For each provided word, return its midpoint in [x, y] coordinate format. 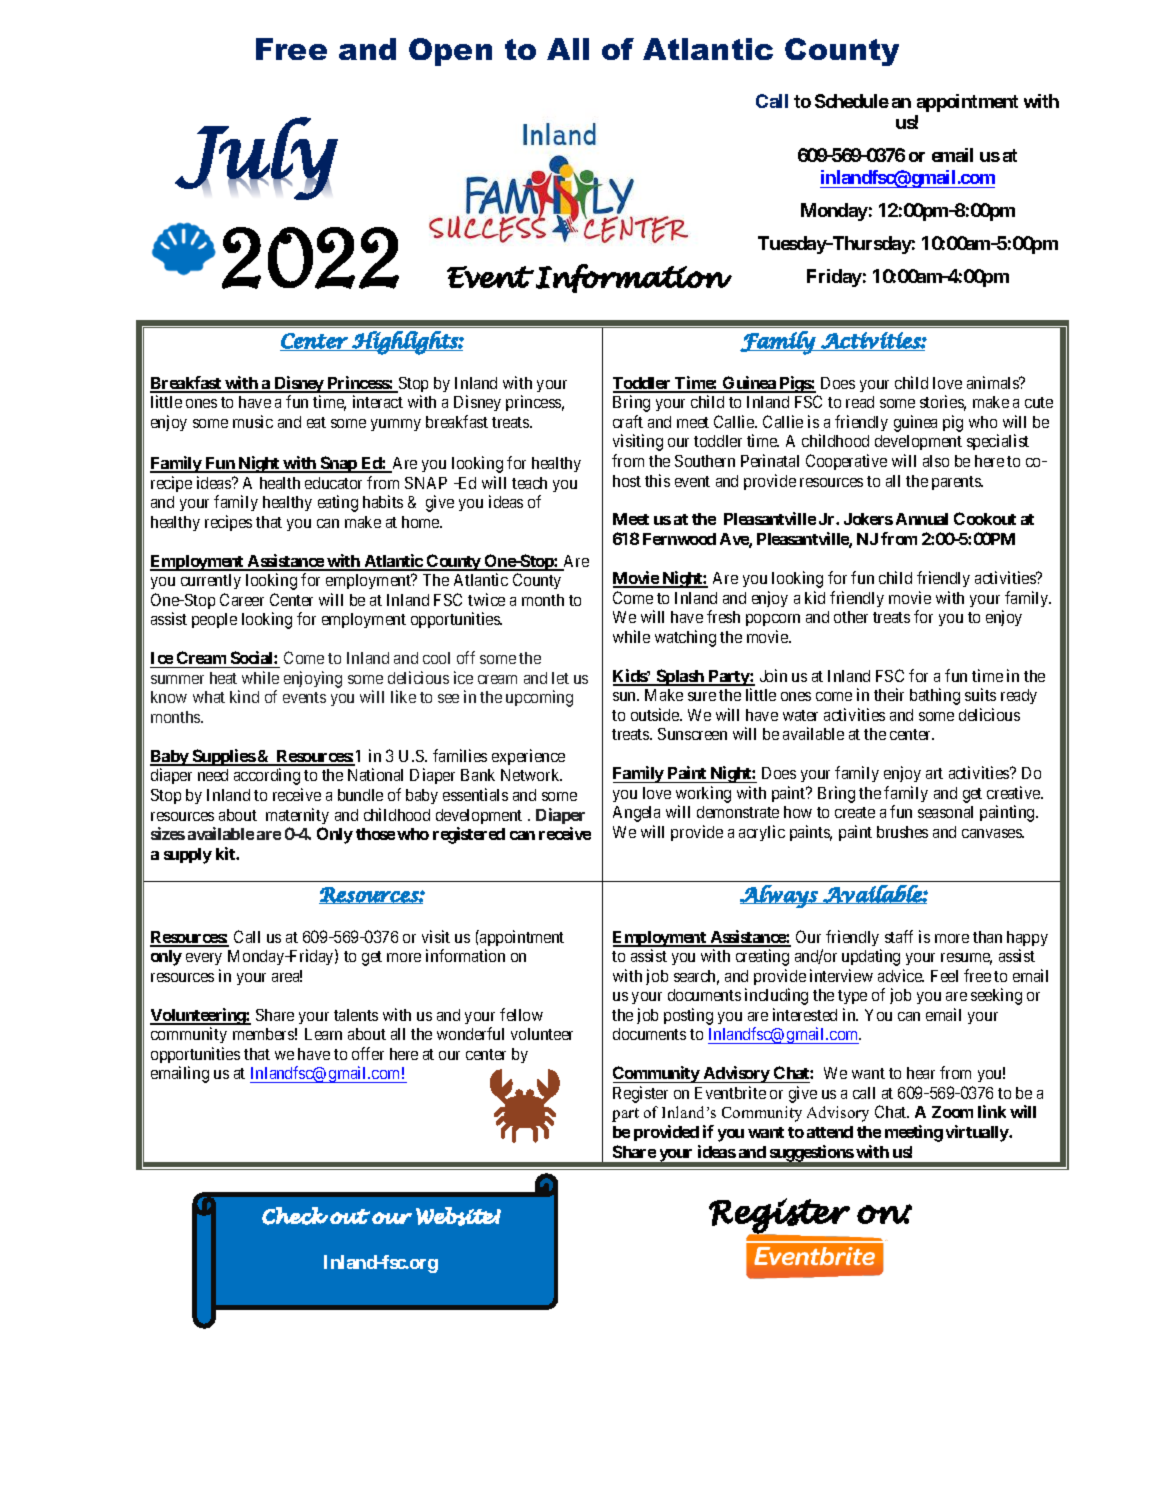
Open [450, 52]
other [851, 617]
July [256, 158]
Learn [323, 1034]
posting [688, 1016]
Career [242, 599]
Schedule [852, 101]
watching [685, 638]
